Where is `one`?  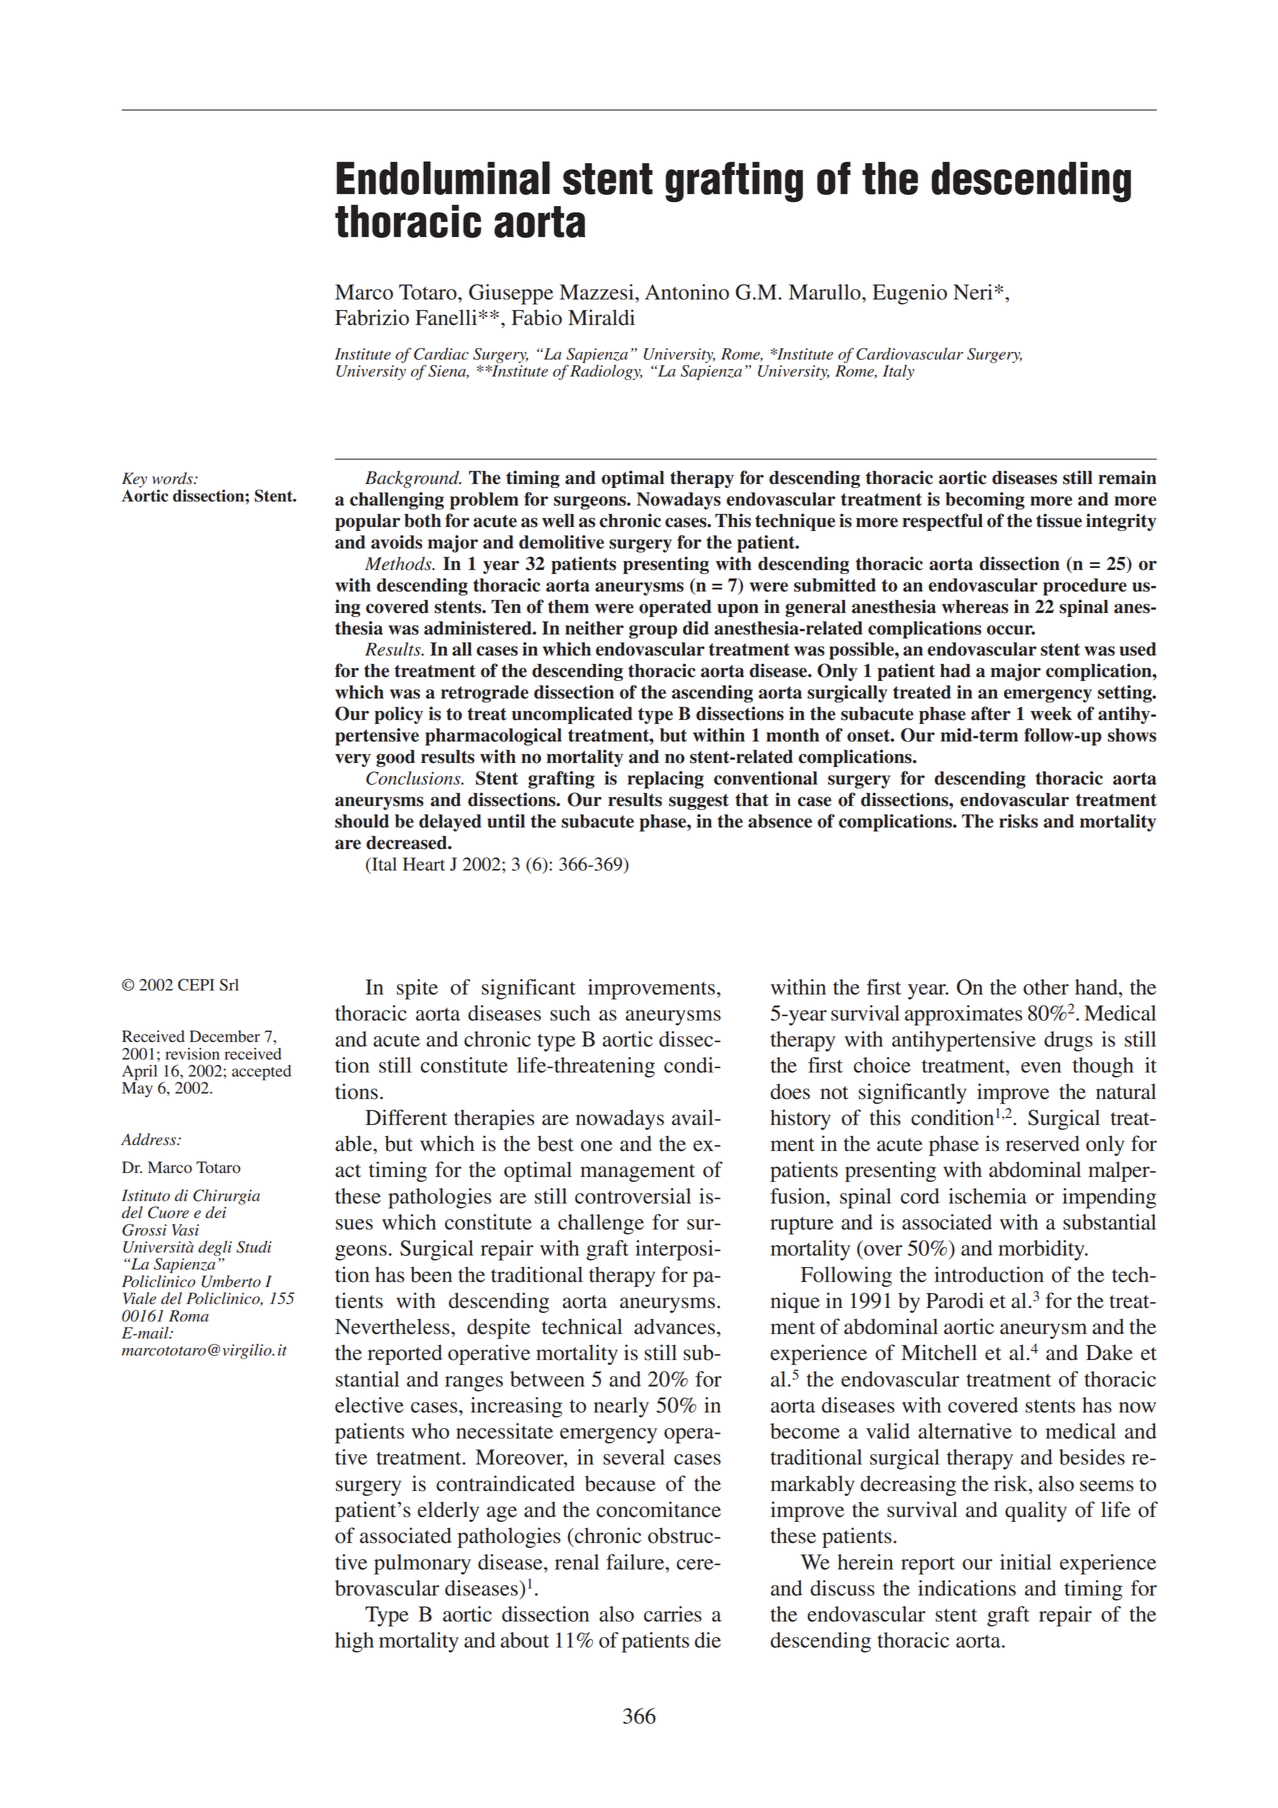
one is located at coordinates (596, 1146).
